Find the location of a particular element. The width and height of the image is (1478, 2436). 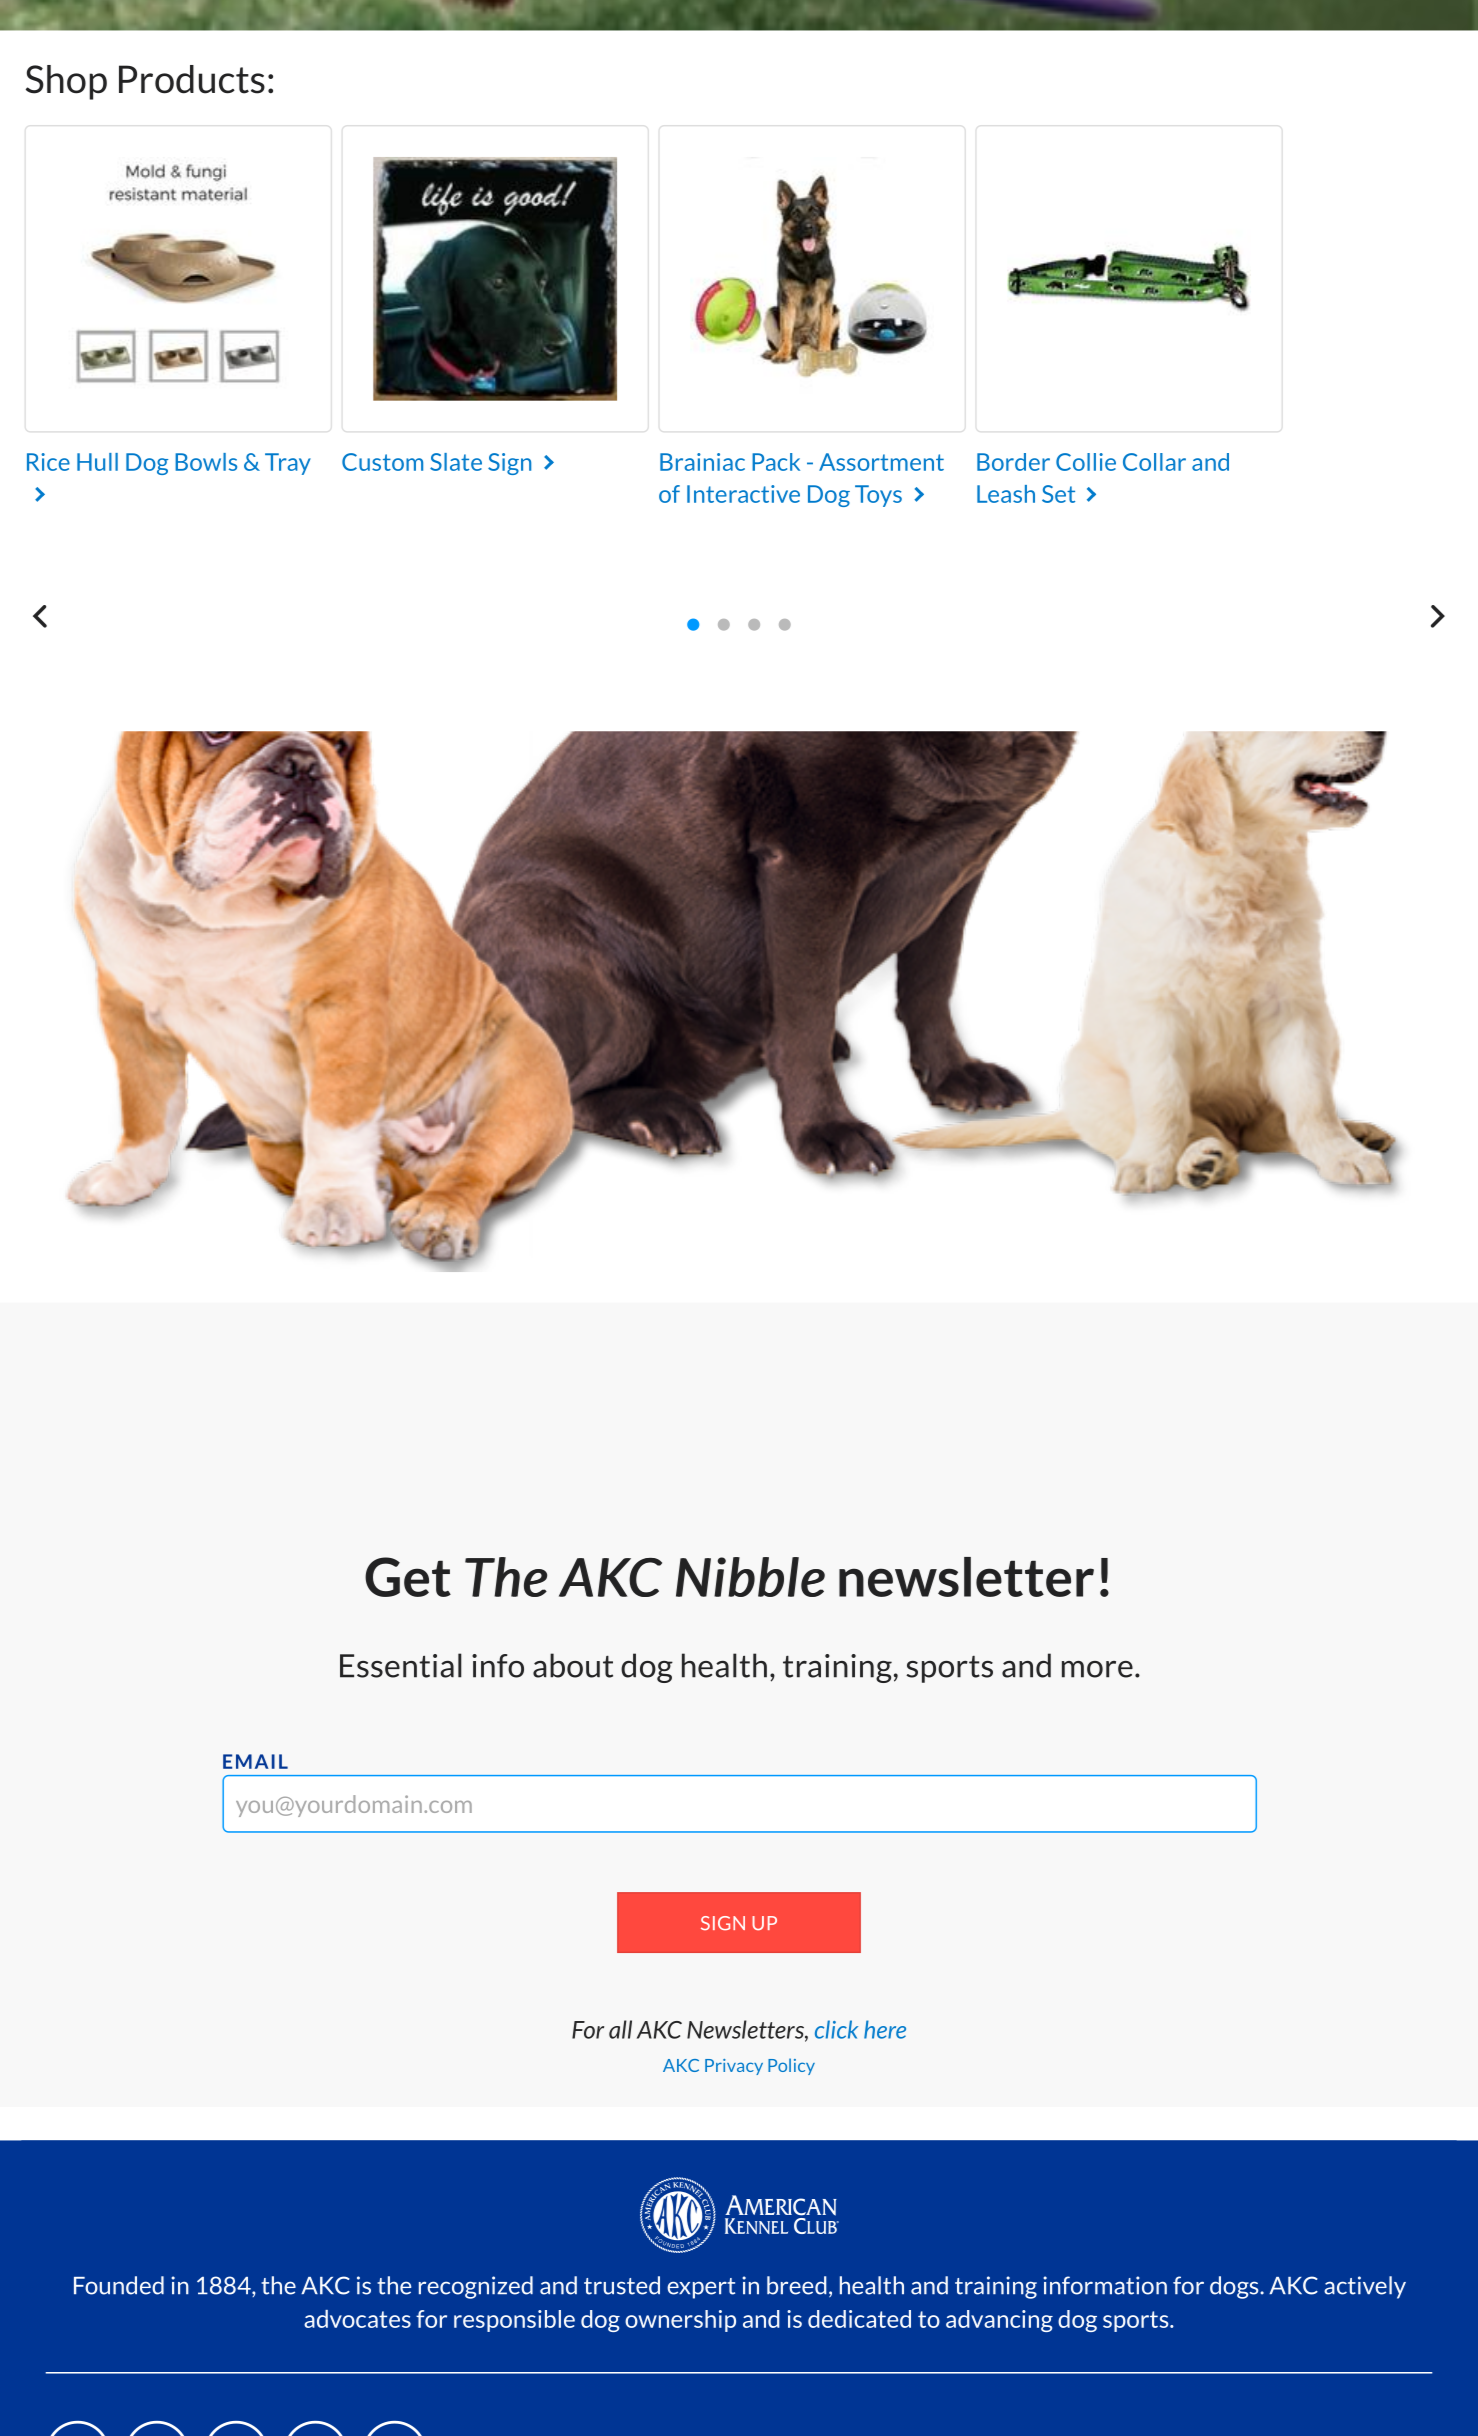

Brainiac is located at coordinates (702, 462).
